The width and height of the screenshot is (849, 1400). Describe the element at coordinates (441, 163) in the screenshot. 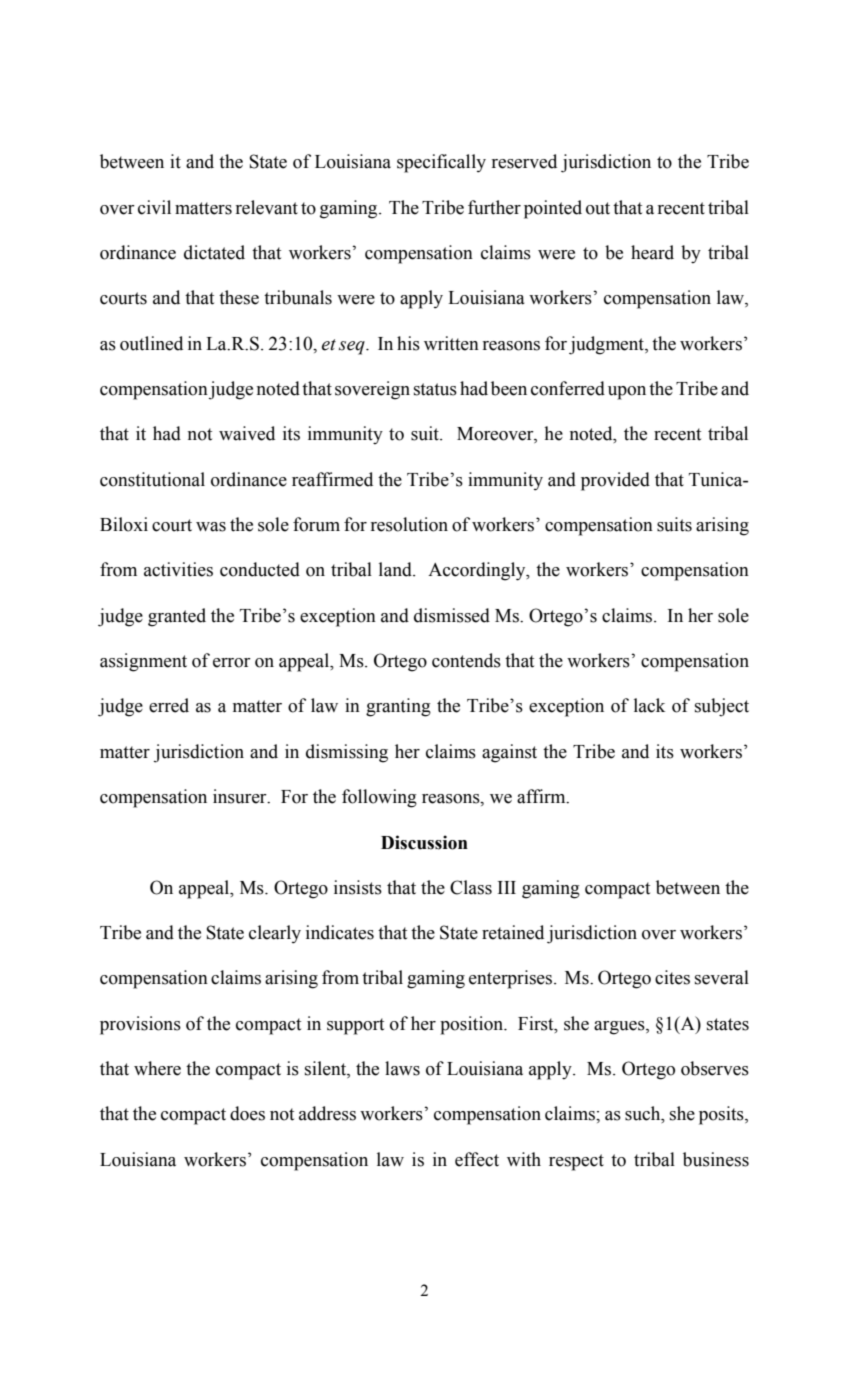

I see `specifically` at that location.
